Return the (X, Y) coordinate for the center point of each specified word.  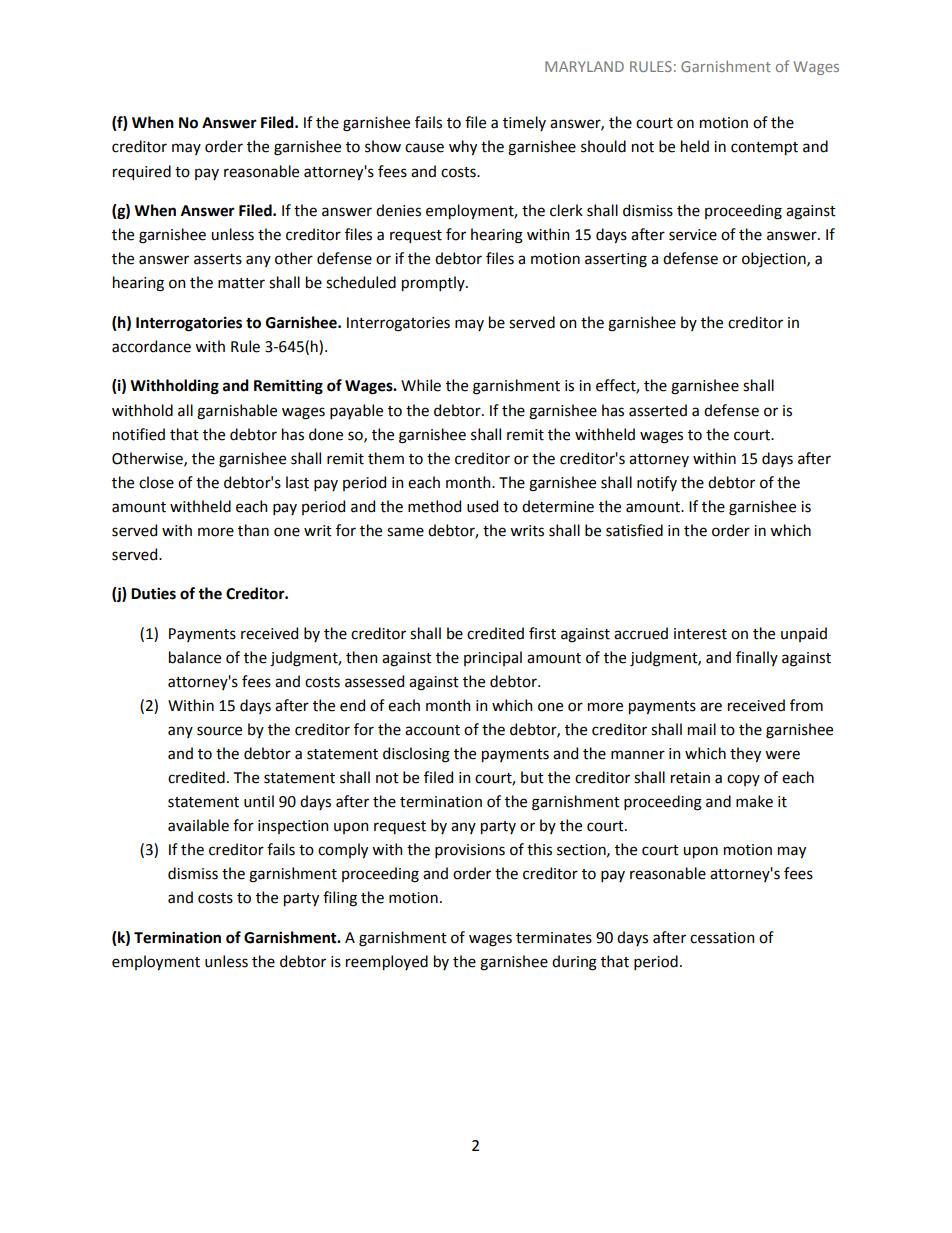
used (482, 506)
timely (524, 123)
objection (775, 259)
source (219, 731)
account (432, 730)
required (142, 172)
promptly (434, 283)
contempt (764, 148)
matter (241, 283)
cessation (722, 938)
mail (702, 729)
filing (340, 899)
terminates (554, 938)
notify (657, 483)
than (253, 530)
